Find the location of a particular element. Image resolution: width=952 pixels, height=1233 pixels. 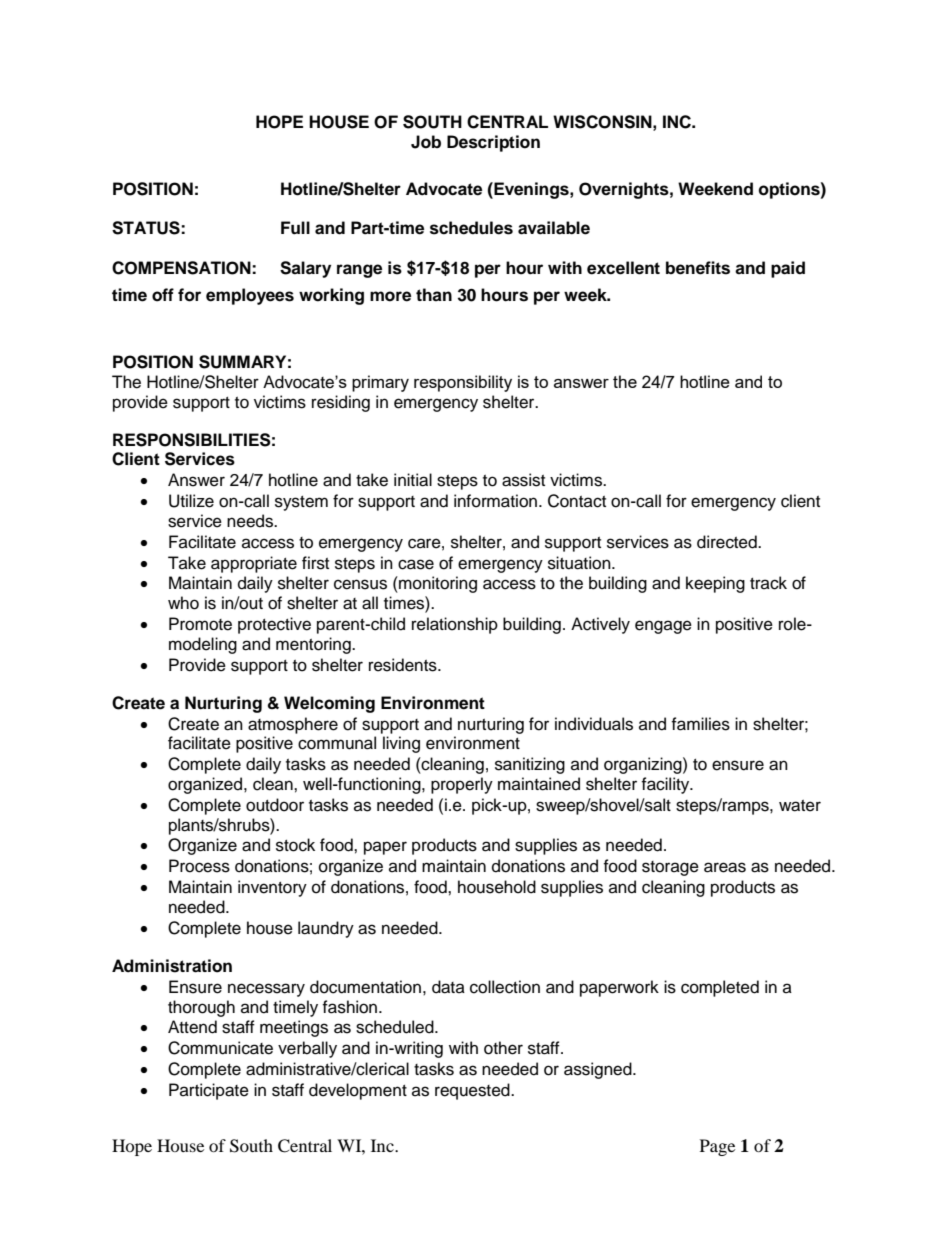

protective is located at coordinates (274, 625).
